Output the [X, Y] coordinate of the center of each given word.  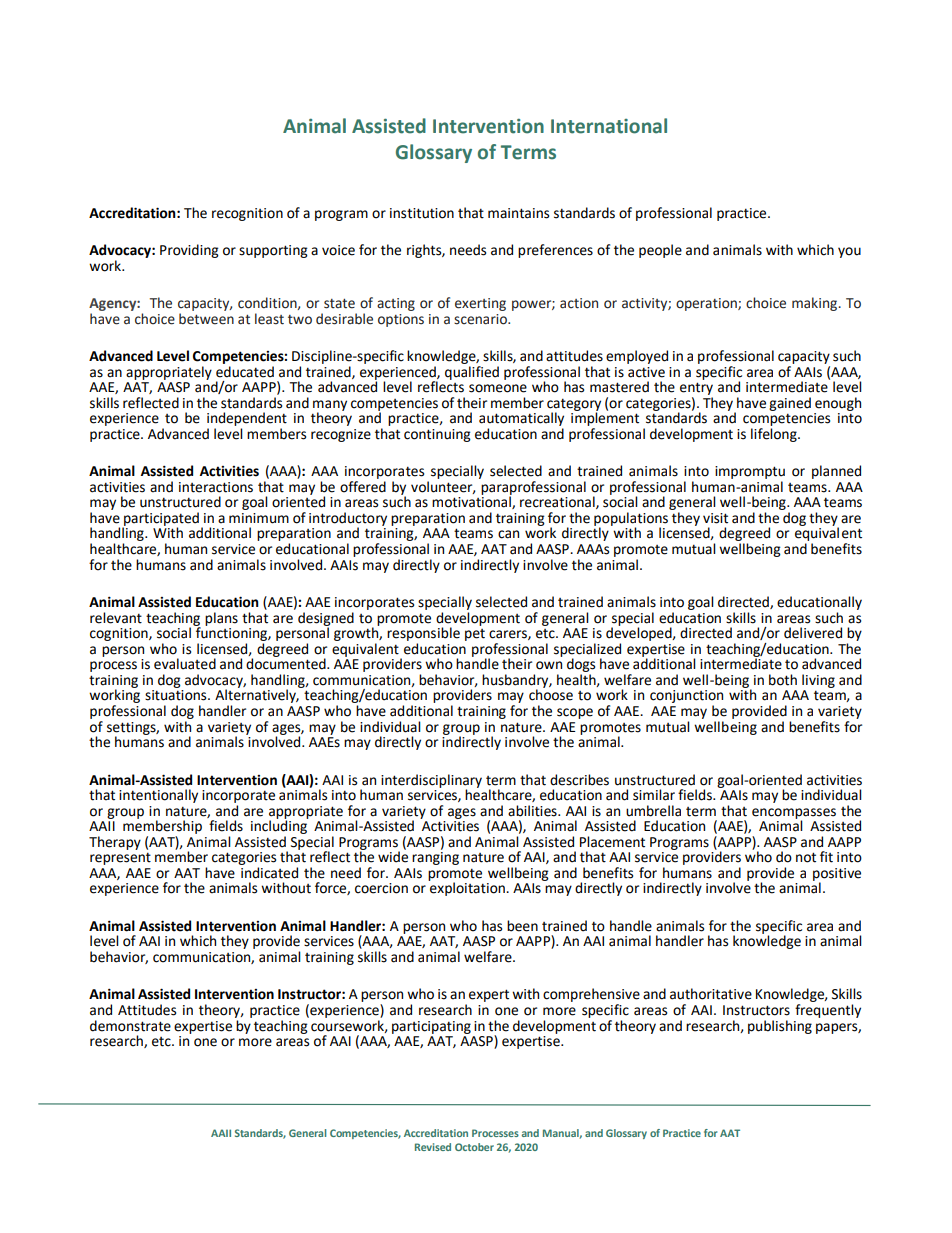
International [609, 126]
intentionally [158, 796]
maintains [518, 213]
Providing [189, 251]
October [474, 1147]
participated [160, 520]
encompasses [794, 814]
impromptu [750, 472]
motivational [472, 501]
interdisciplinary [431, 782]
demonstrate [130, 1026]
